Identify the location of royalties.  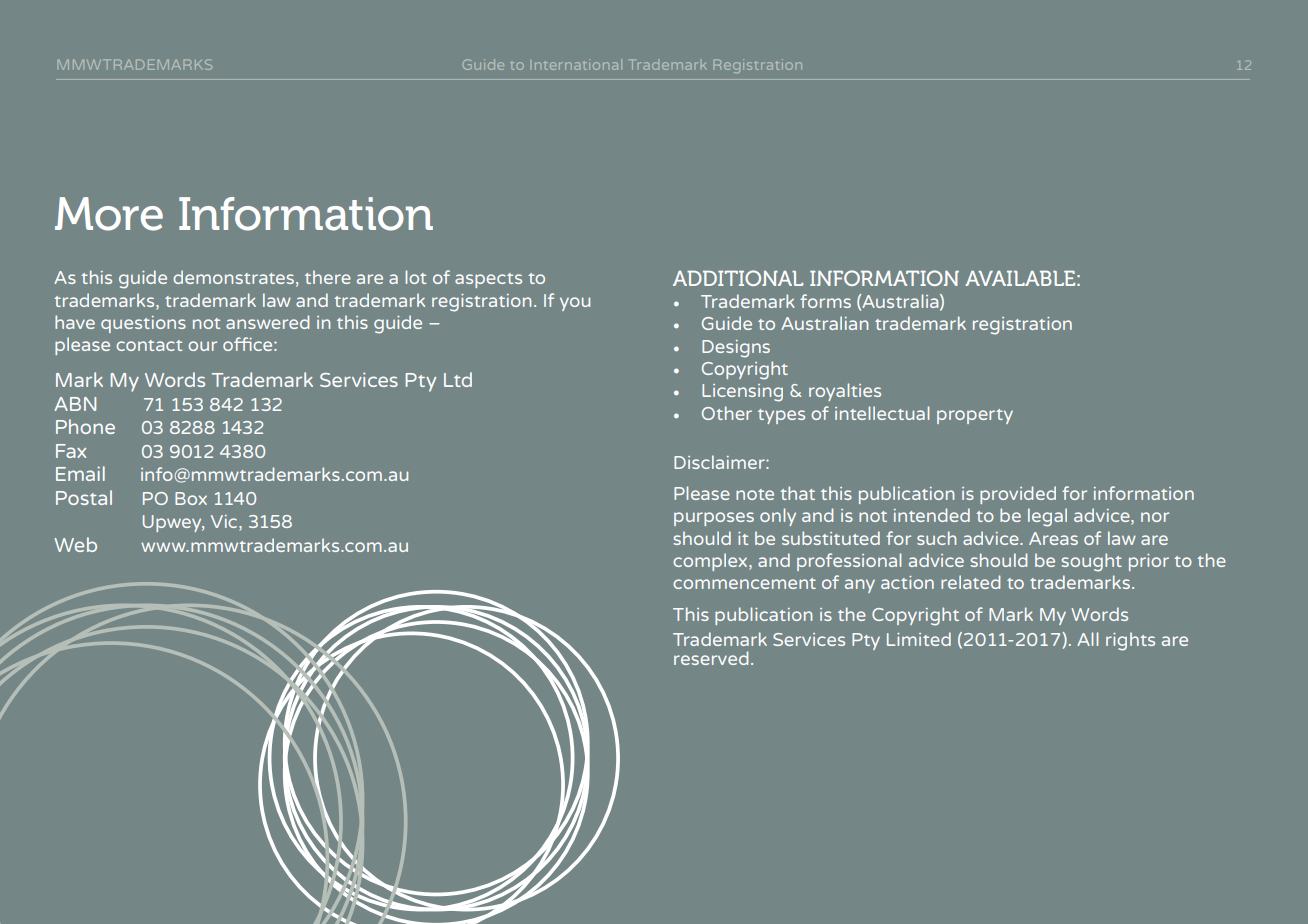
(845, 392).
